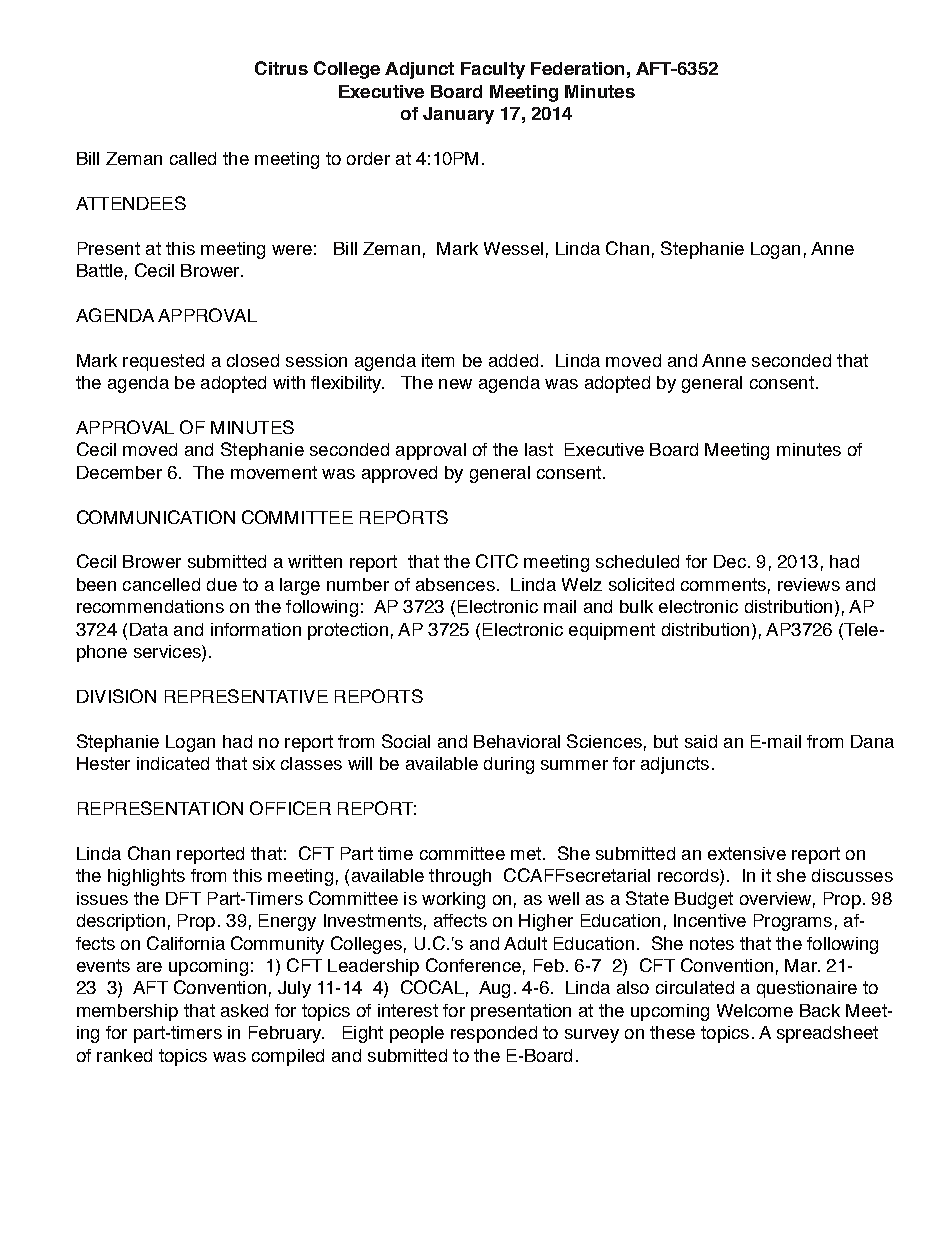 The width and height of the screenshot is (952, 1233). I want to click on extensive, so click(747, 853).
